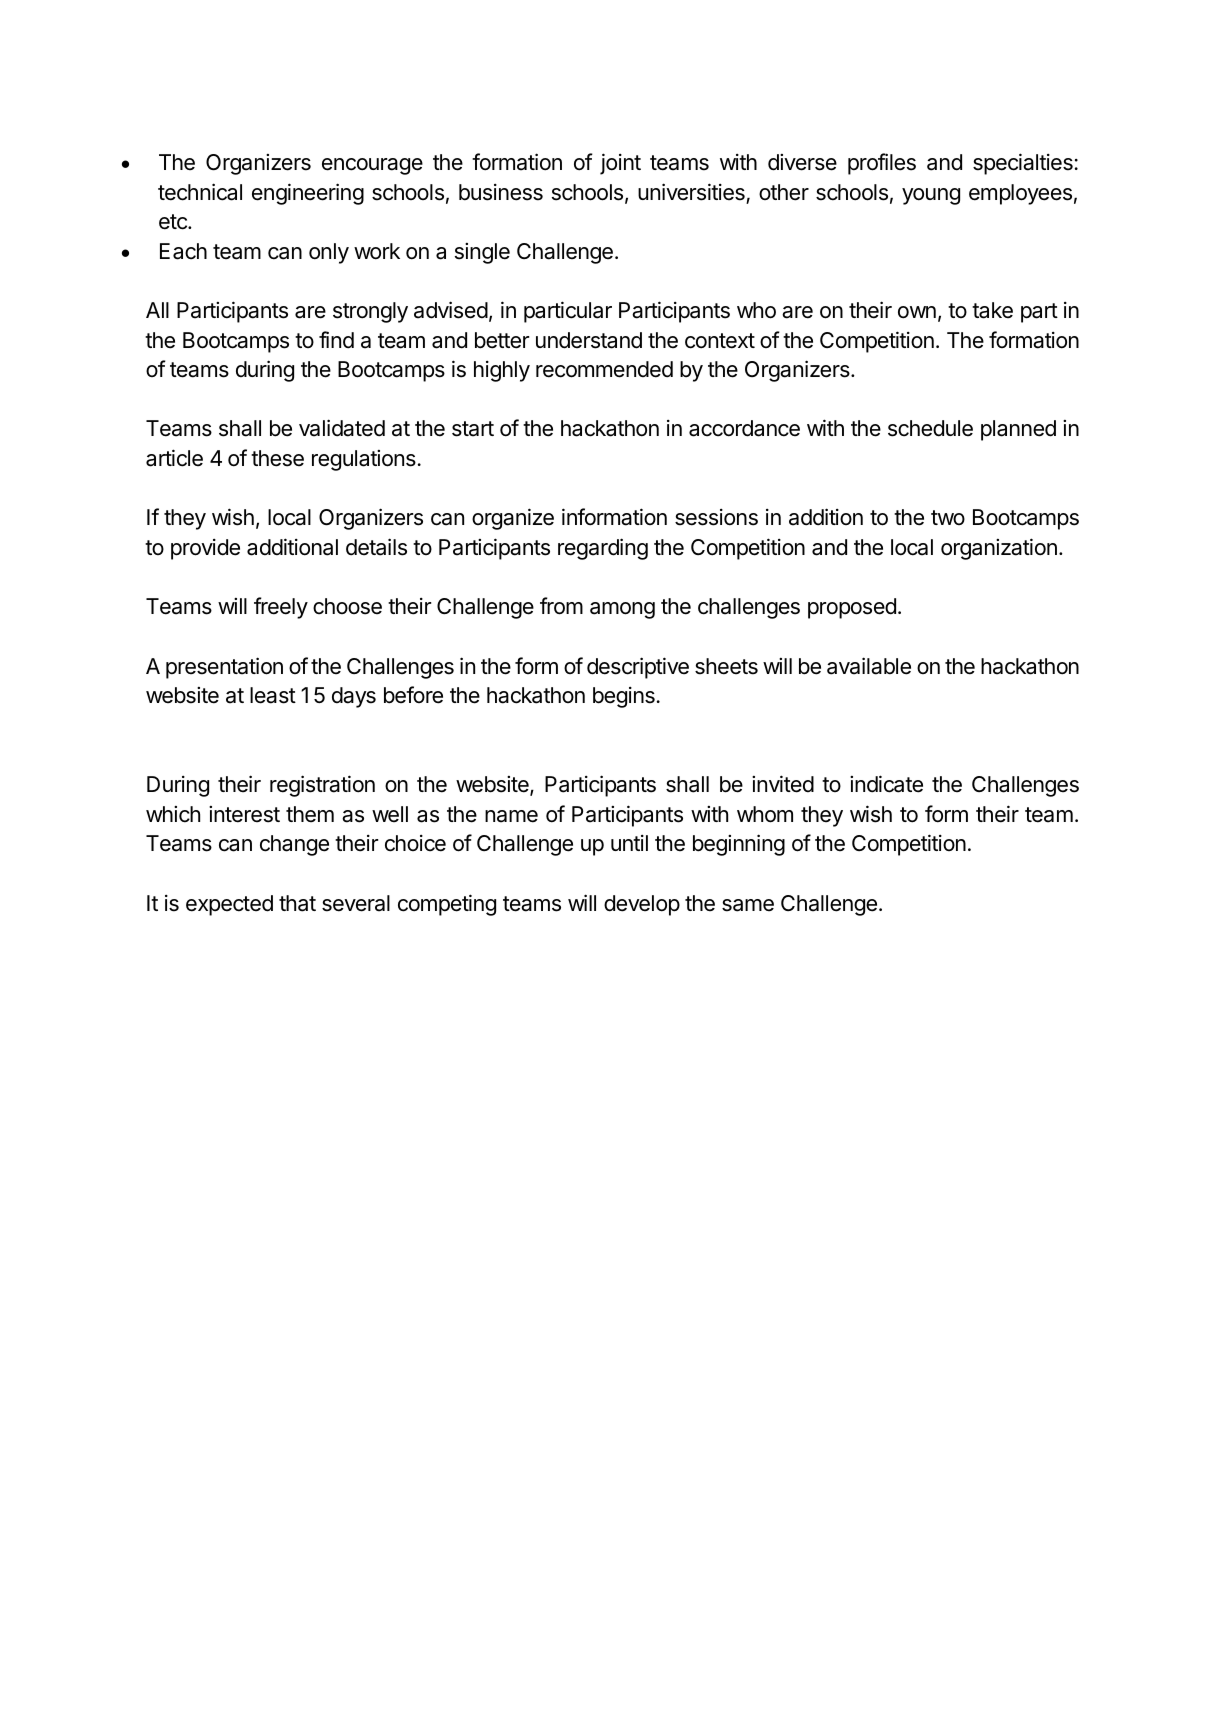  I want to click on young, so click(931, 196).
